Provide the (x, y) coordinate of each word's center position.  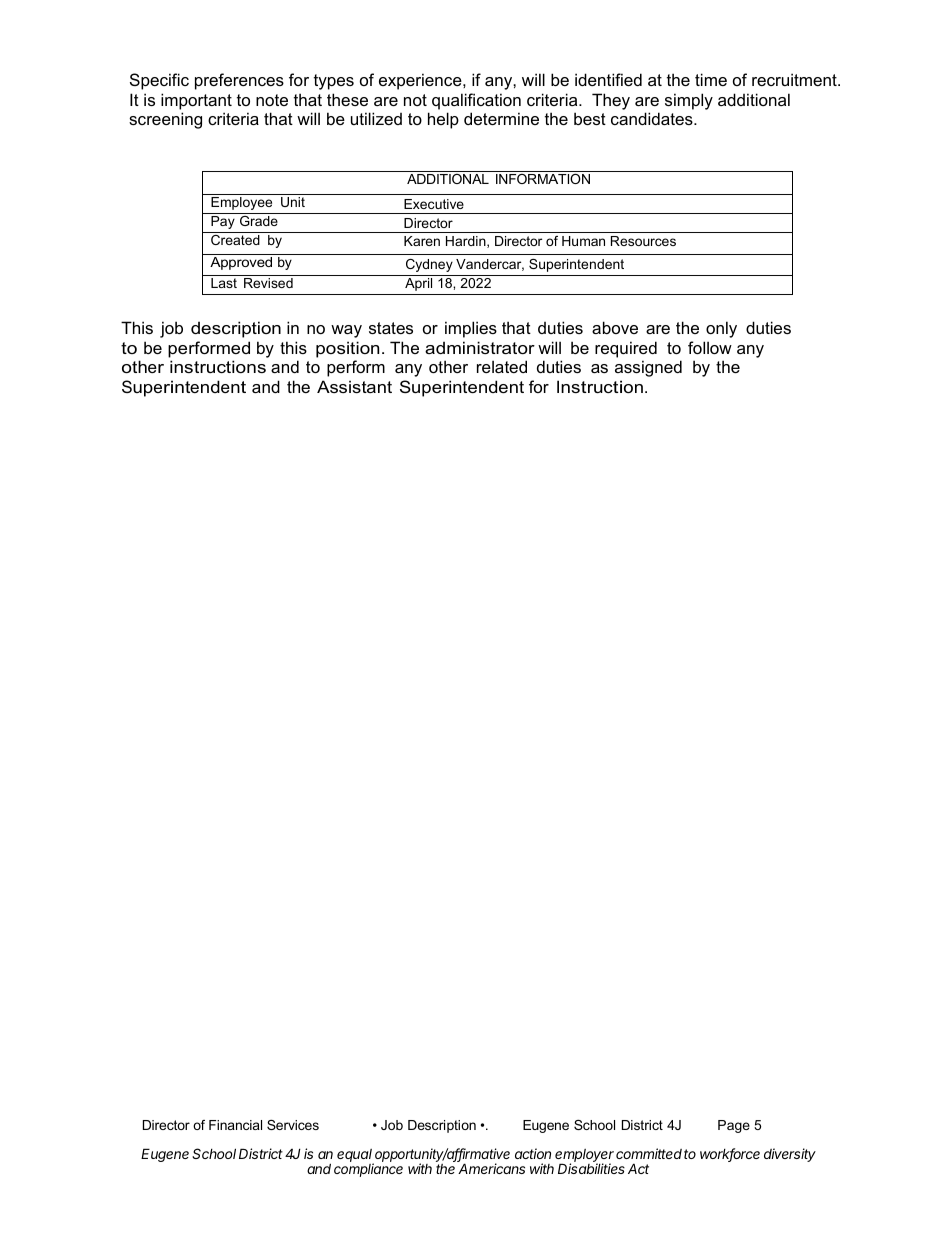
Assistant (354, 386)
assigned (648, 368)
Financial (235, 1125)
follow (710, 347)
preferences (239, 81)
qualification (476, 101)
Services (293, 1125)
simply (689, 101)
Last (224, 283)
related (502, 366)
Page (734, 1126)
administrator (480, 347)
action (533, 1153)
